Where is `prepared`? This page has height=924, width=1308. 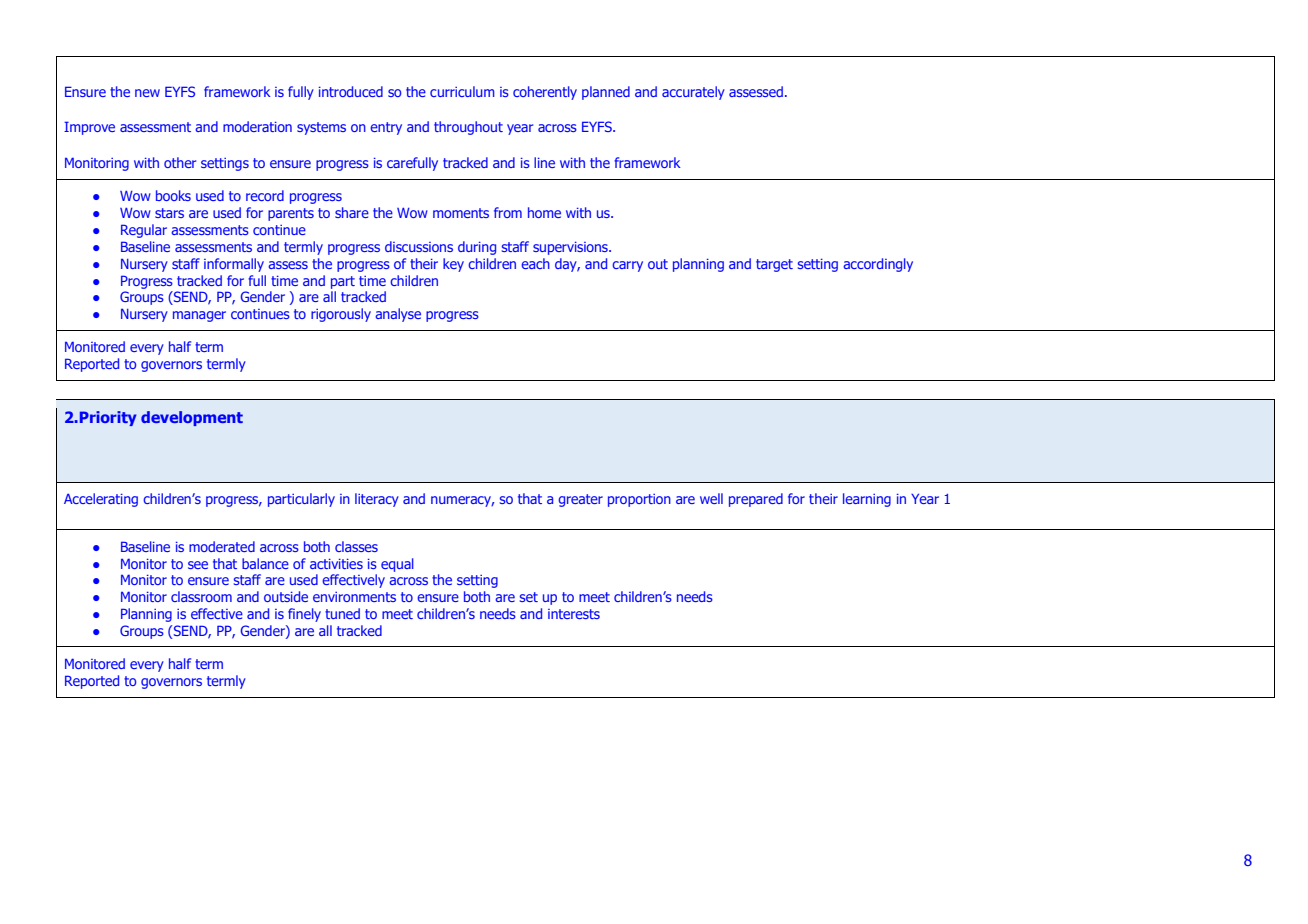 prepared is located at coordinates (756, 500).
